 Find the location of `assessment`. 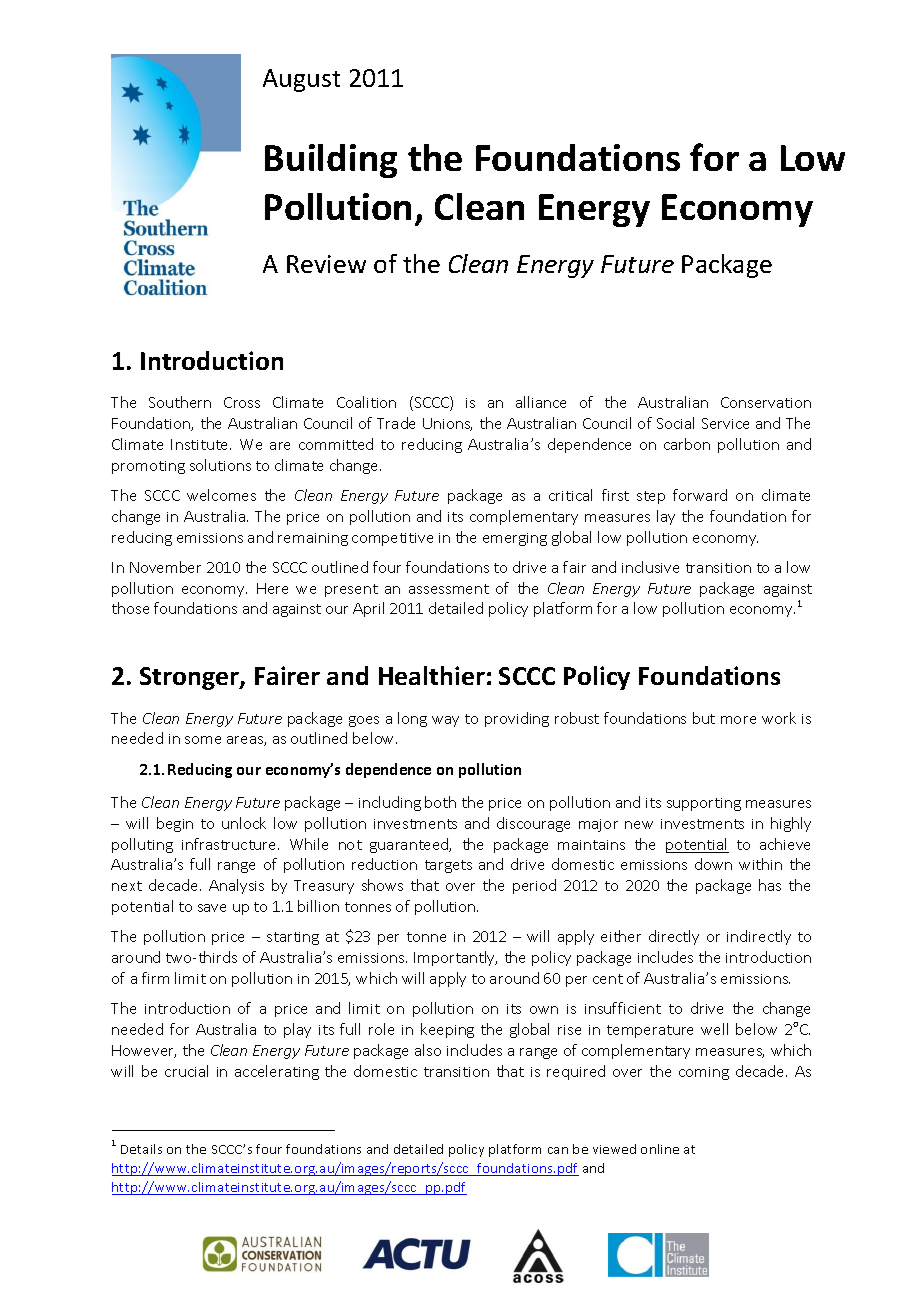

assessment is located at coordinates (449, 589).
